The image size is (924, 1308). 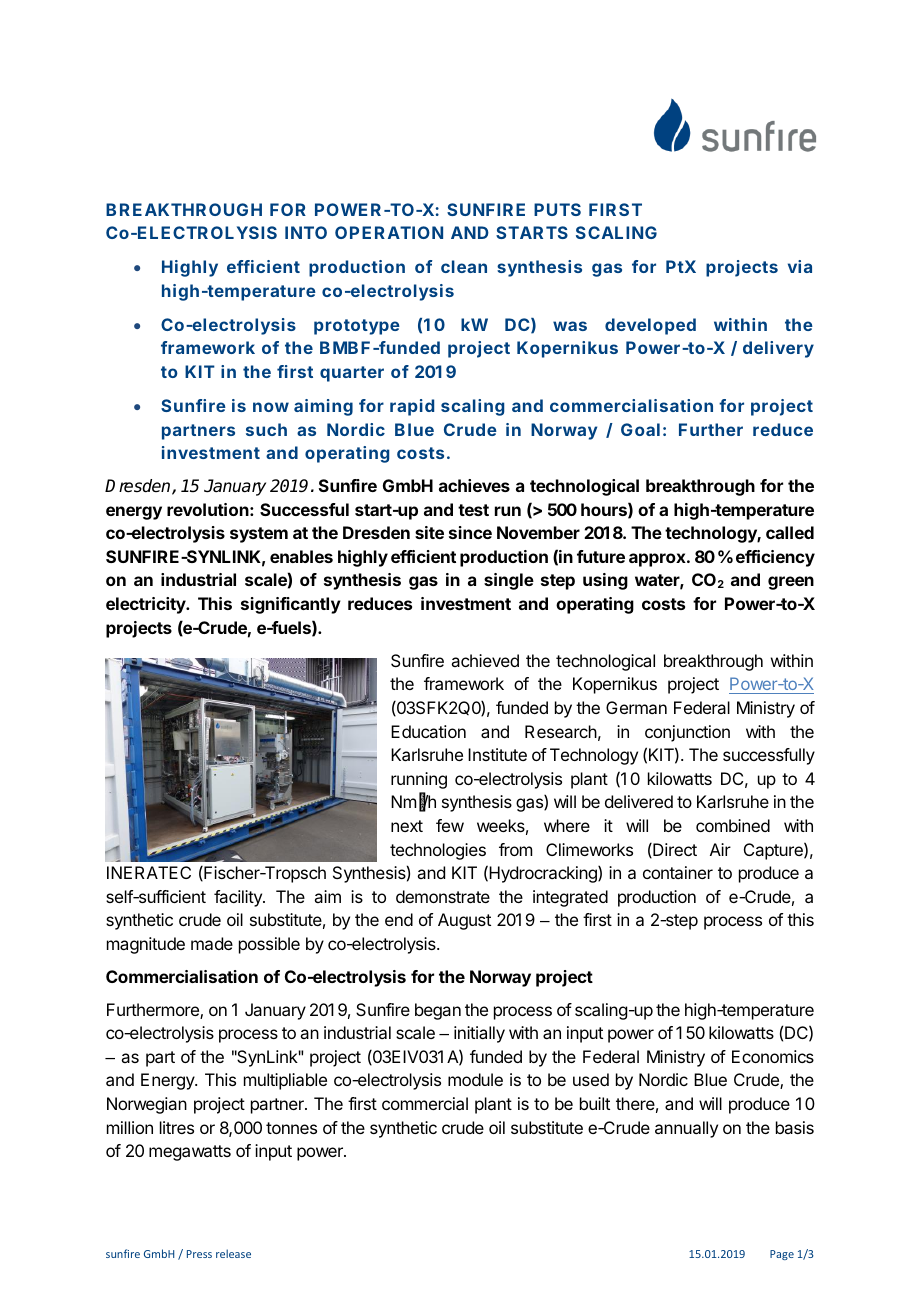 I want to click on clean, so click(x=464, y=266).
